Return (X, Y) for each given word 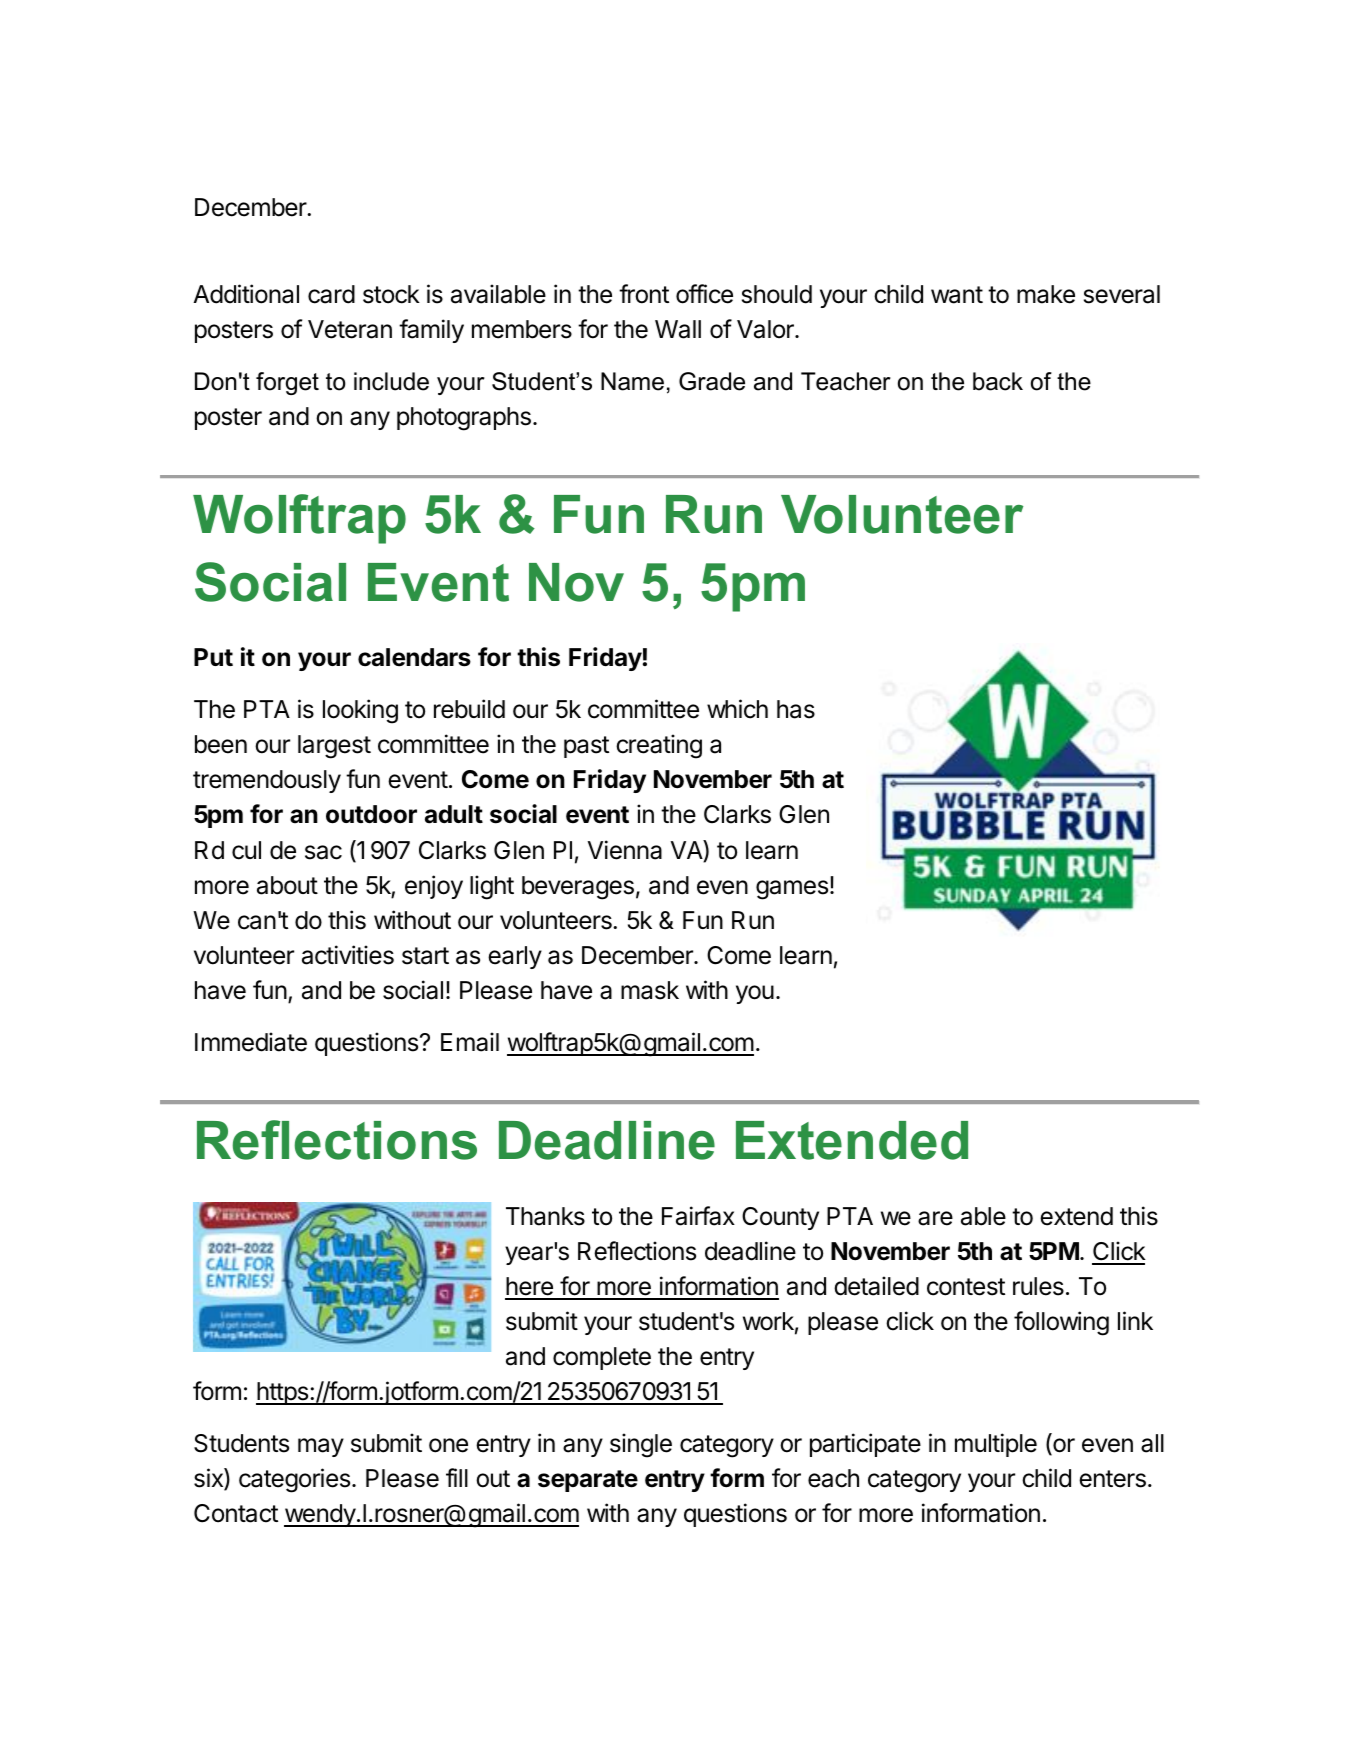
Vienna (625, 850)
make (1046, 294)
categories (296, 1480)
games (792, 890)
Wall (678, 329)
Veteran (350, 329)
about (287, 885)
